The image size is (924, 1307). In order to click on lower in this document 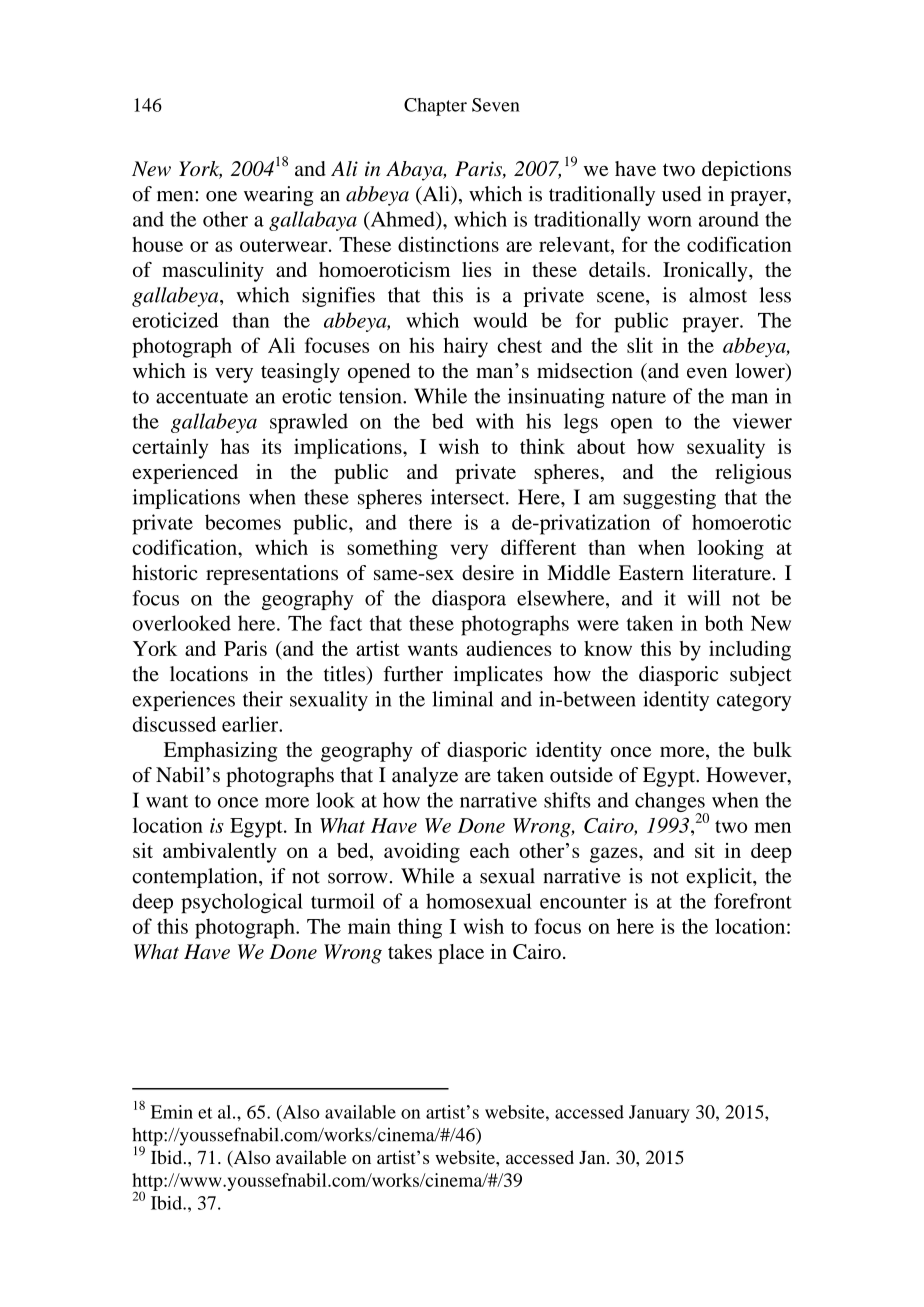, I will do `click(761, 372)`.
